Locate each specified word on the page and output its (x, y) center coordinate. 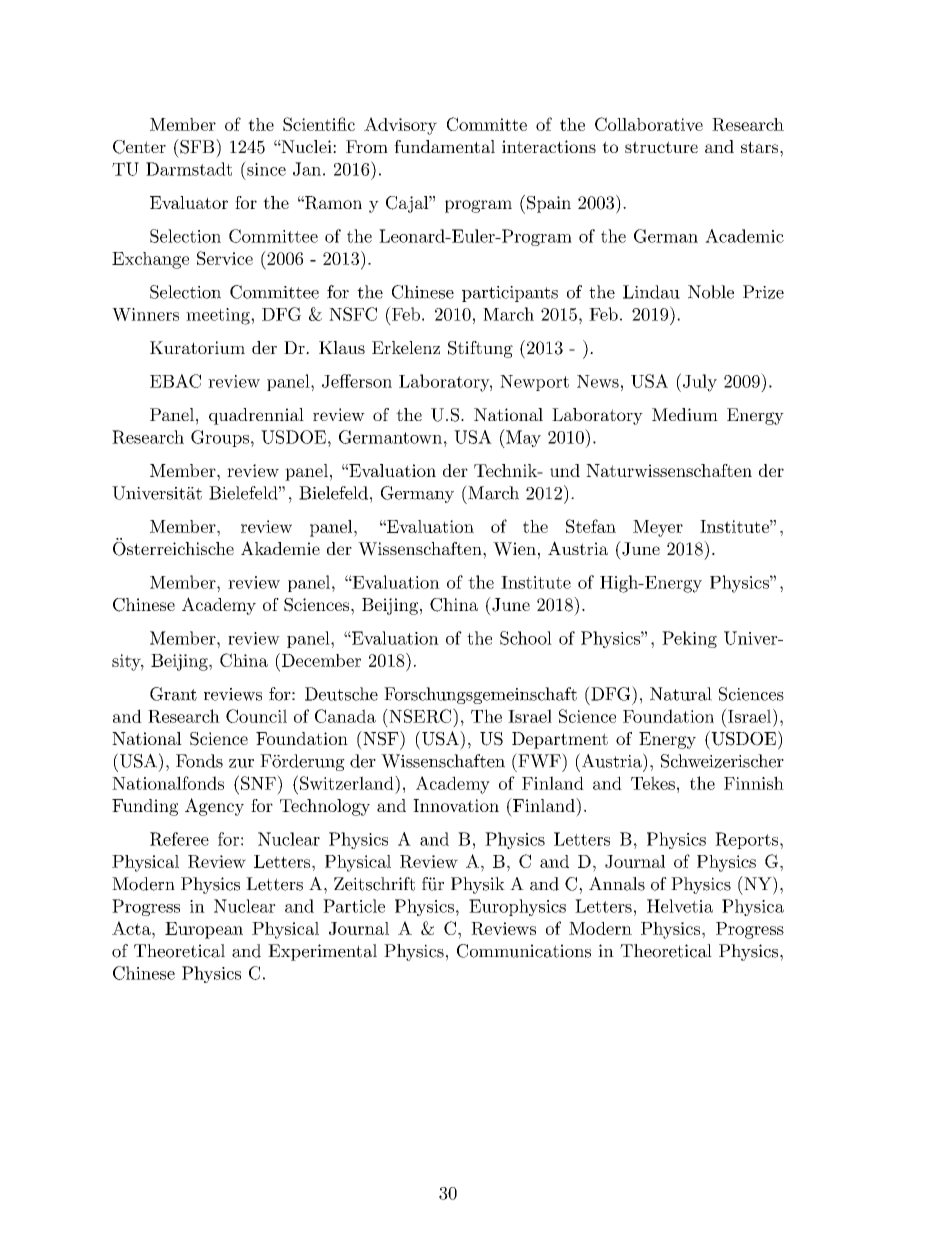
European (204, 930)
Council (256, 716)
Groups (220, 438)
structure (661, 147)
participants (510, 294)
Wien (514, 549)
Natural (681, 694)
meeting (219, 316)
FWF (539, 760)
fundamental (444, 146)
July (700, 383)
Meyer (658, 528)
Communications (524, 951)
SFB (197, 146)
